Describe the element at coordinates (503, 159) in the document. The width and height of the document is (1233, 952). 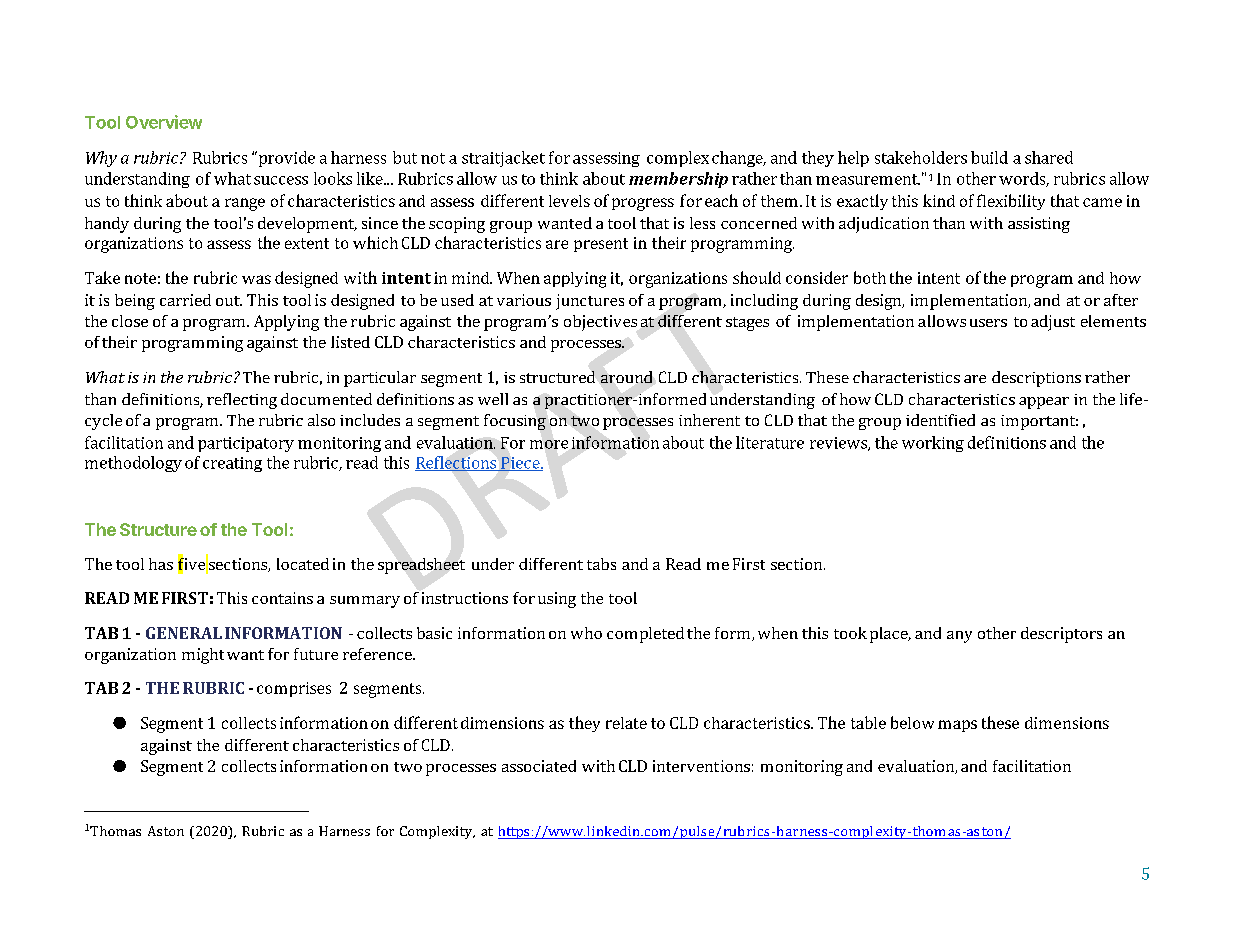
I see `straitjacket` at that location.
